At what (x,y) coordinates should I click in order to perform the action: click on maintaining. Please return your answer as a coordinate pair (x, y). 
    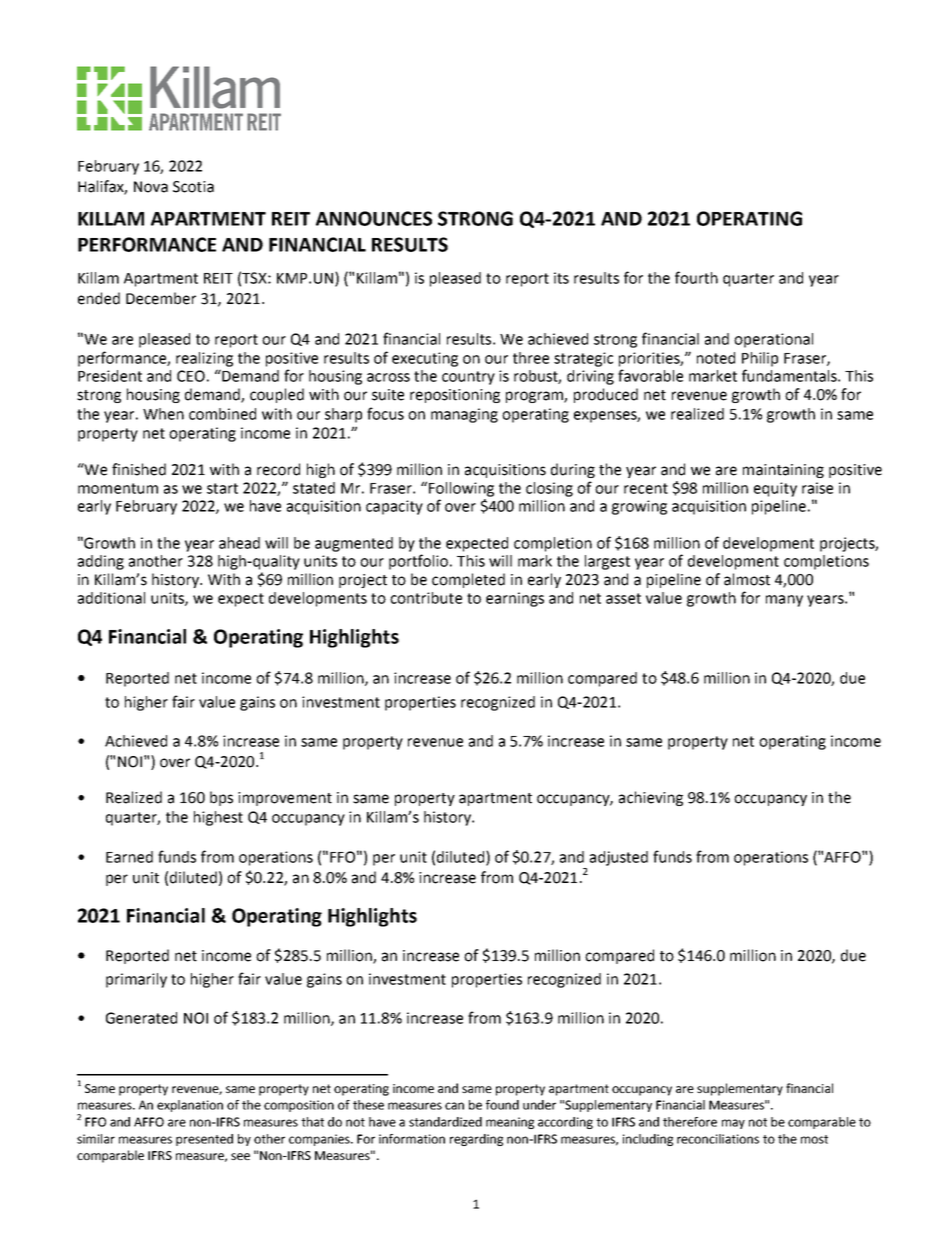
    Looking at the image, I should click on (783, 471).
